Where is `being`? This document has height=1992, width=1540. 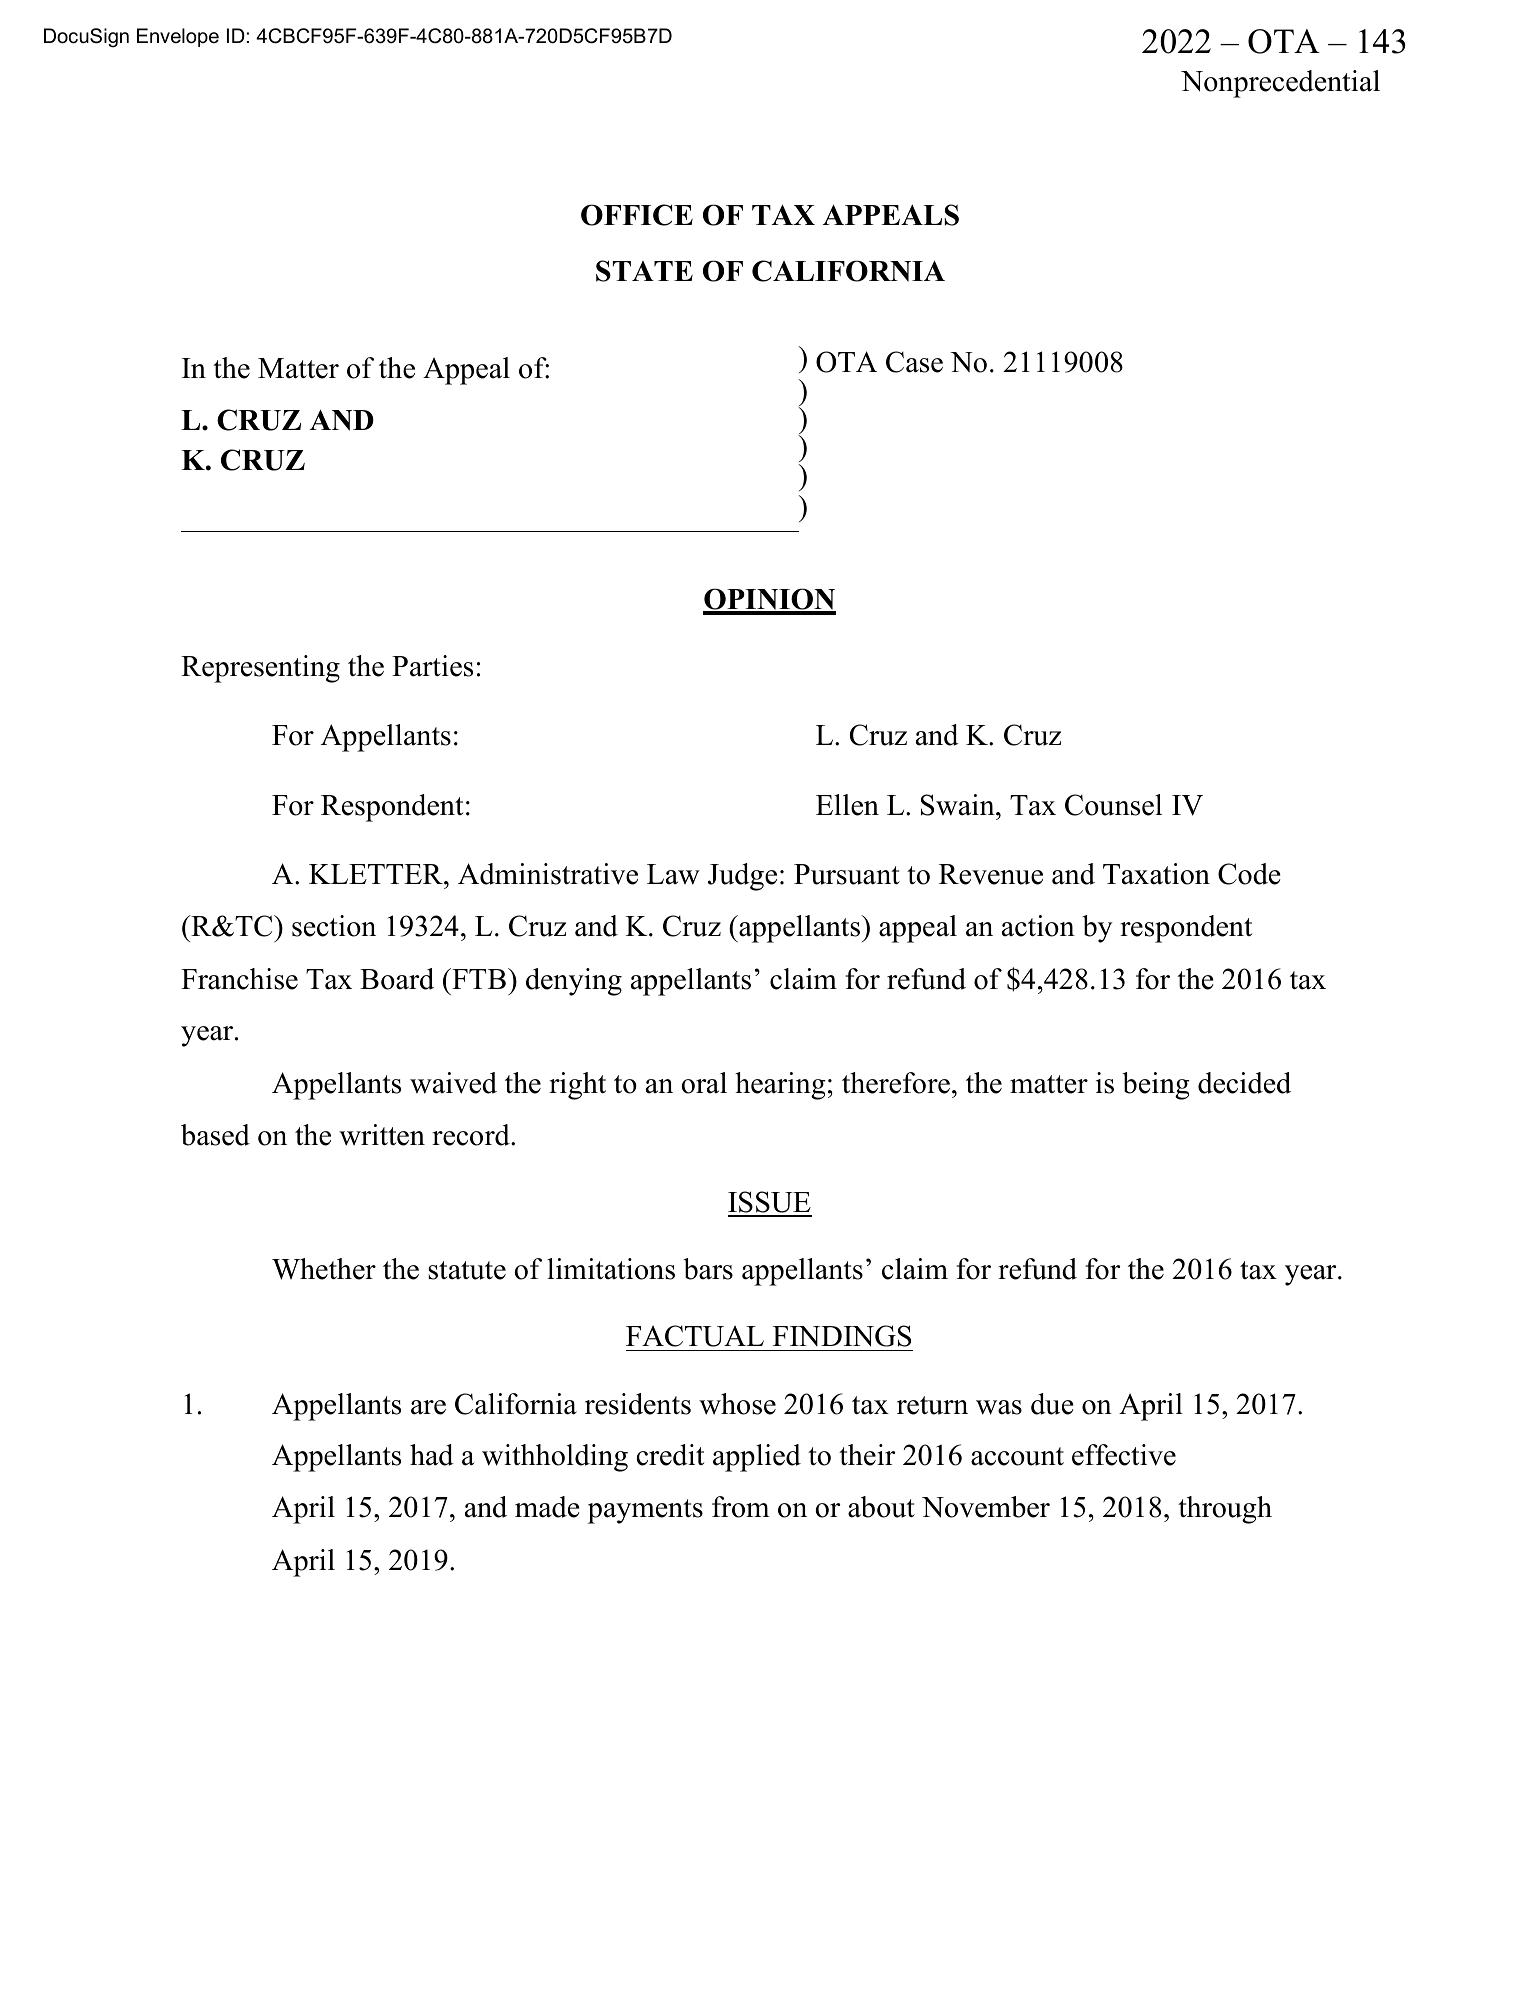 being is located at coordinates (1156, 1086).
